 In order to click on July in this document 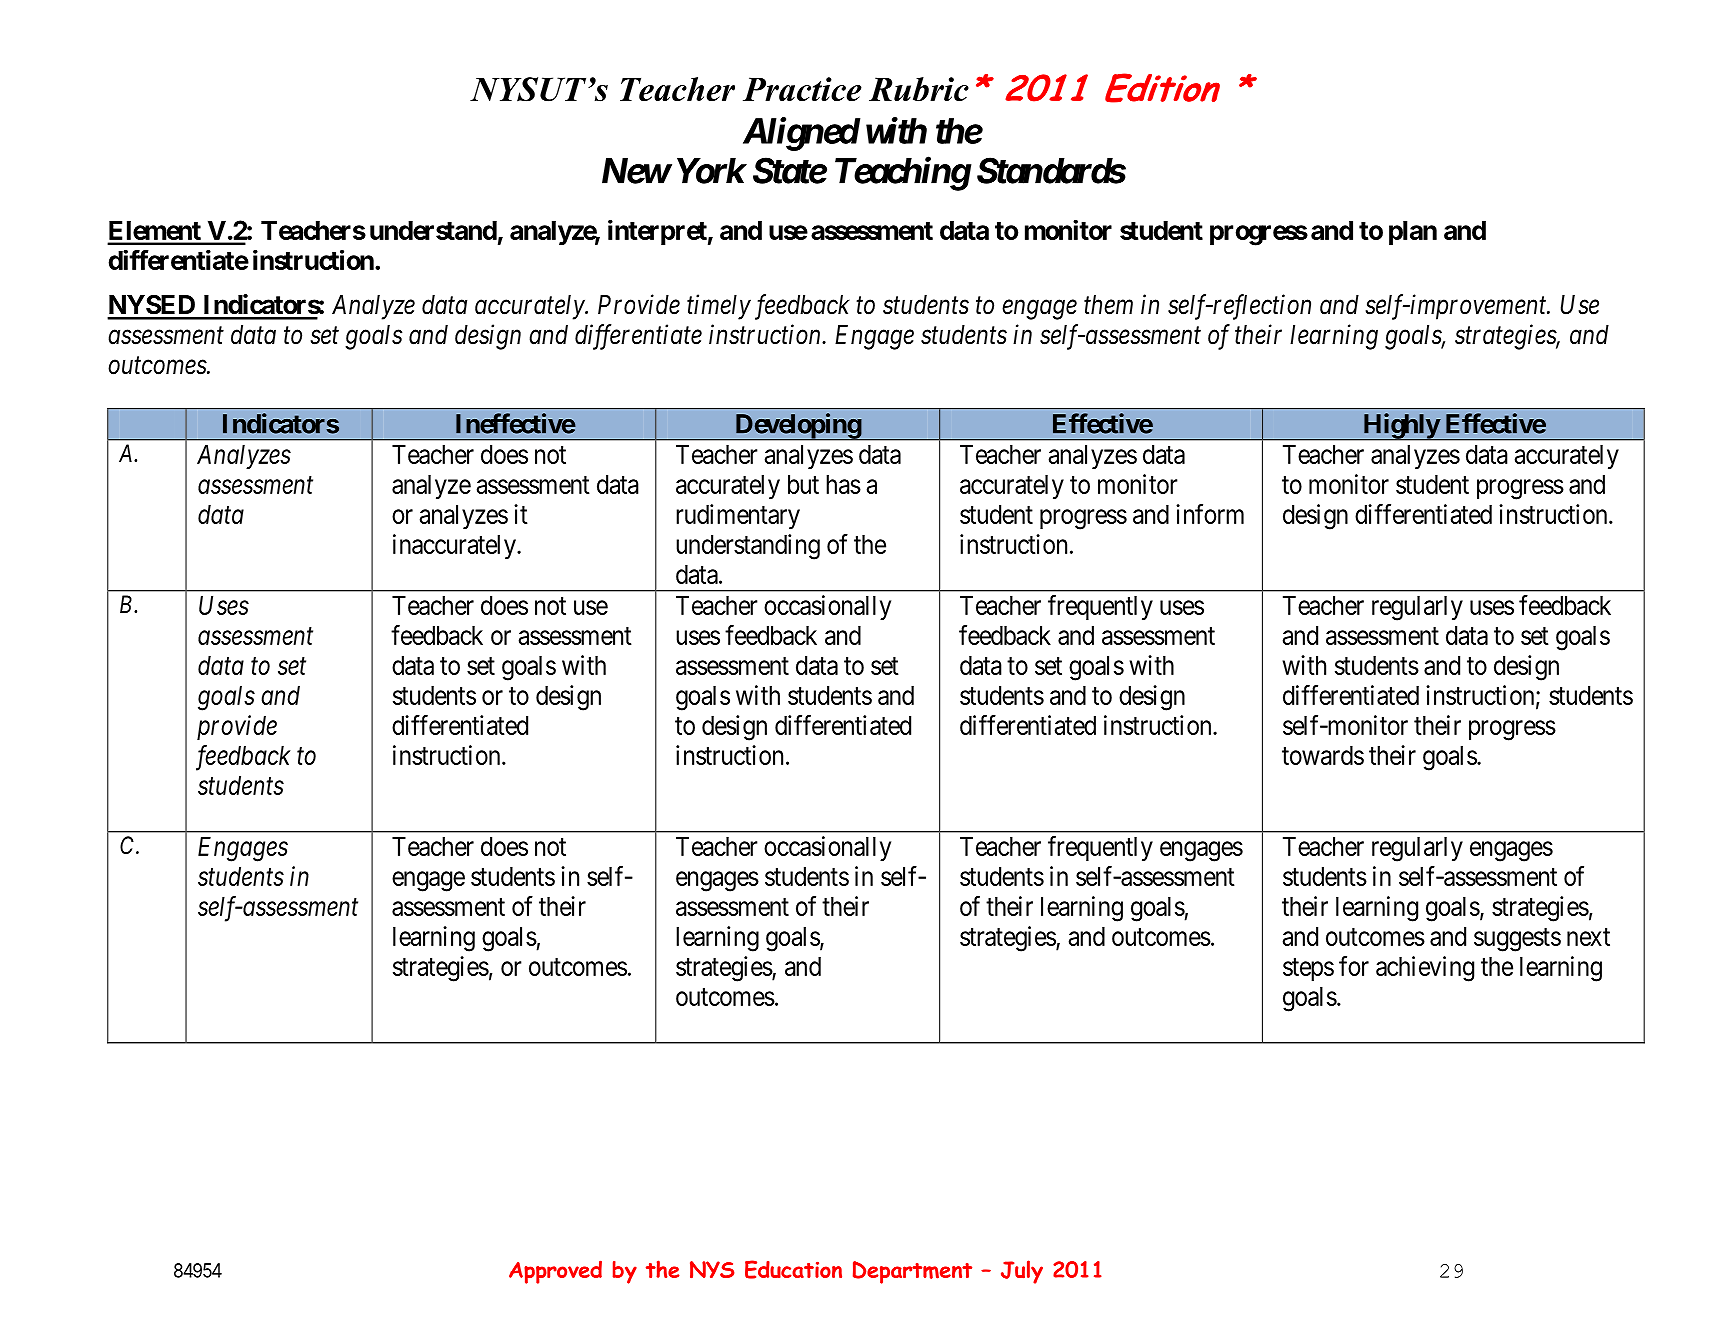, I will do `click(1022, 1272)`.
